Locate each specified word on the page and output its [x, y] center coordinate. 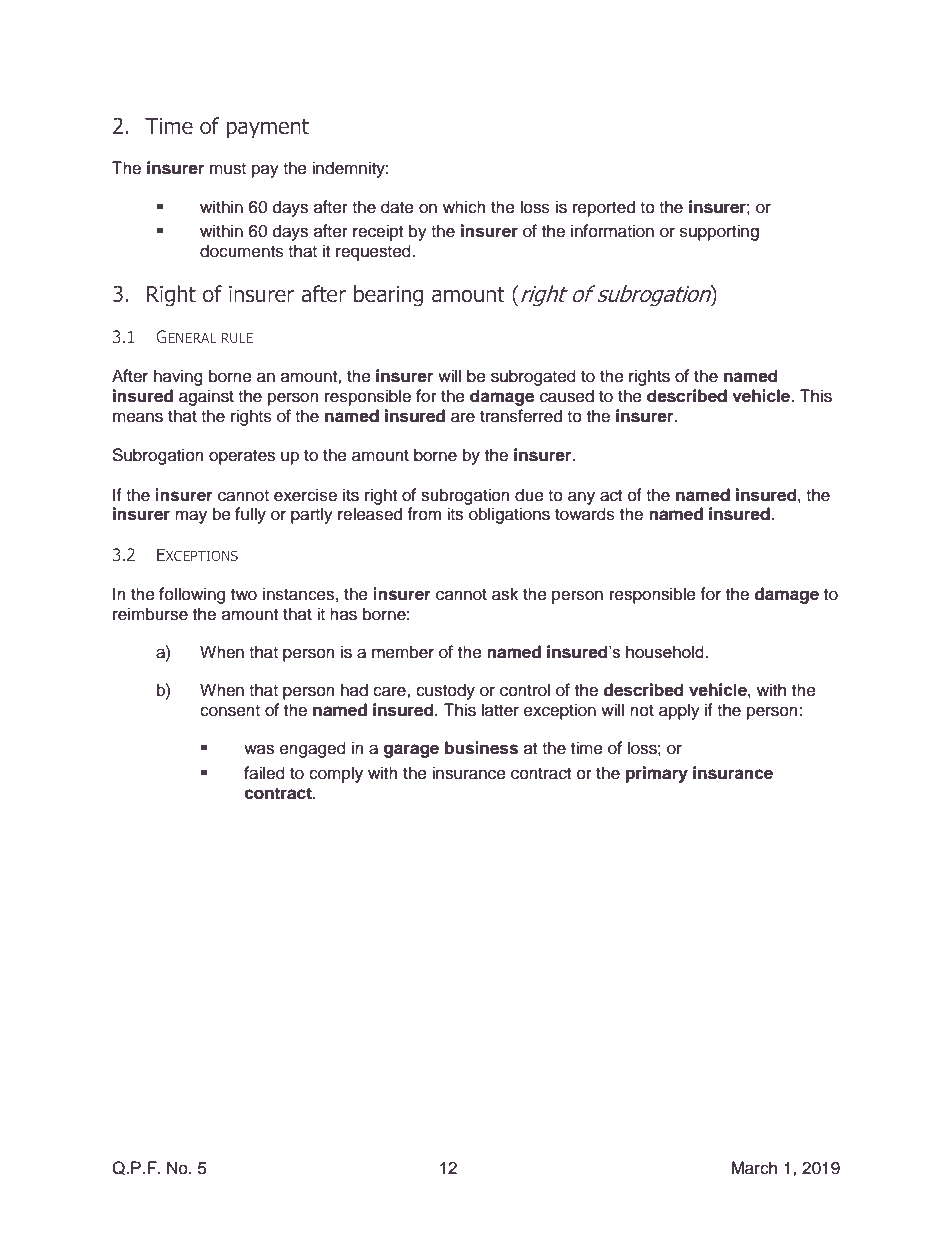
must [228, 169]
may [191, 517]
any [581, 498]
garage [411, 751]
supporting [719, 232]
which [464, 207]
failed [264, 773]
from [424, 514]
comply [336, 774]
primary [657, 774]
